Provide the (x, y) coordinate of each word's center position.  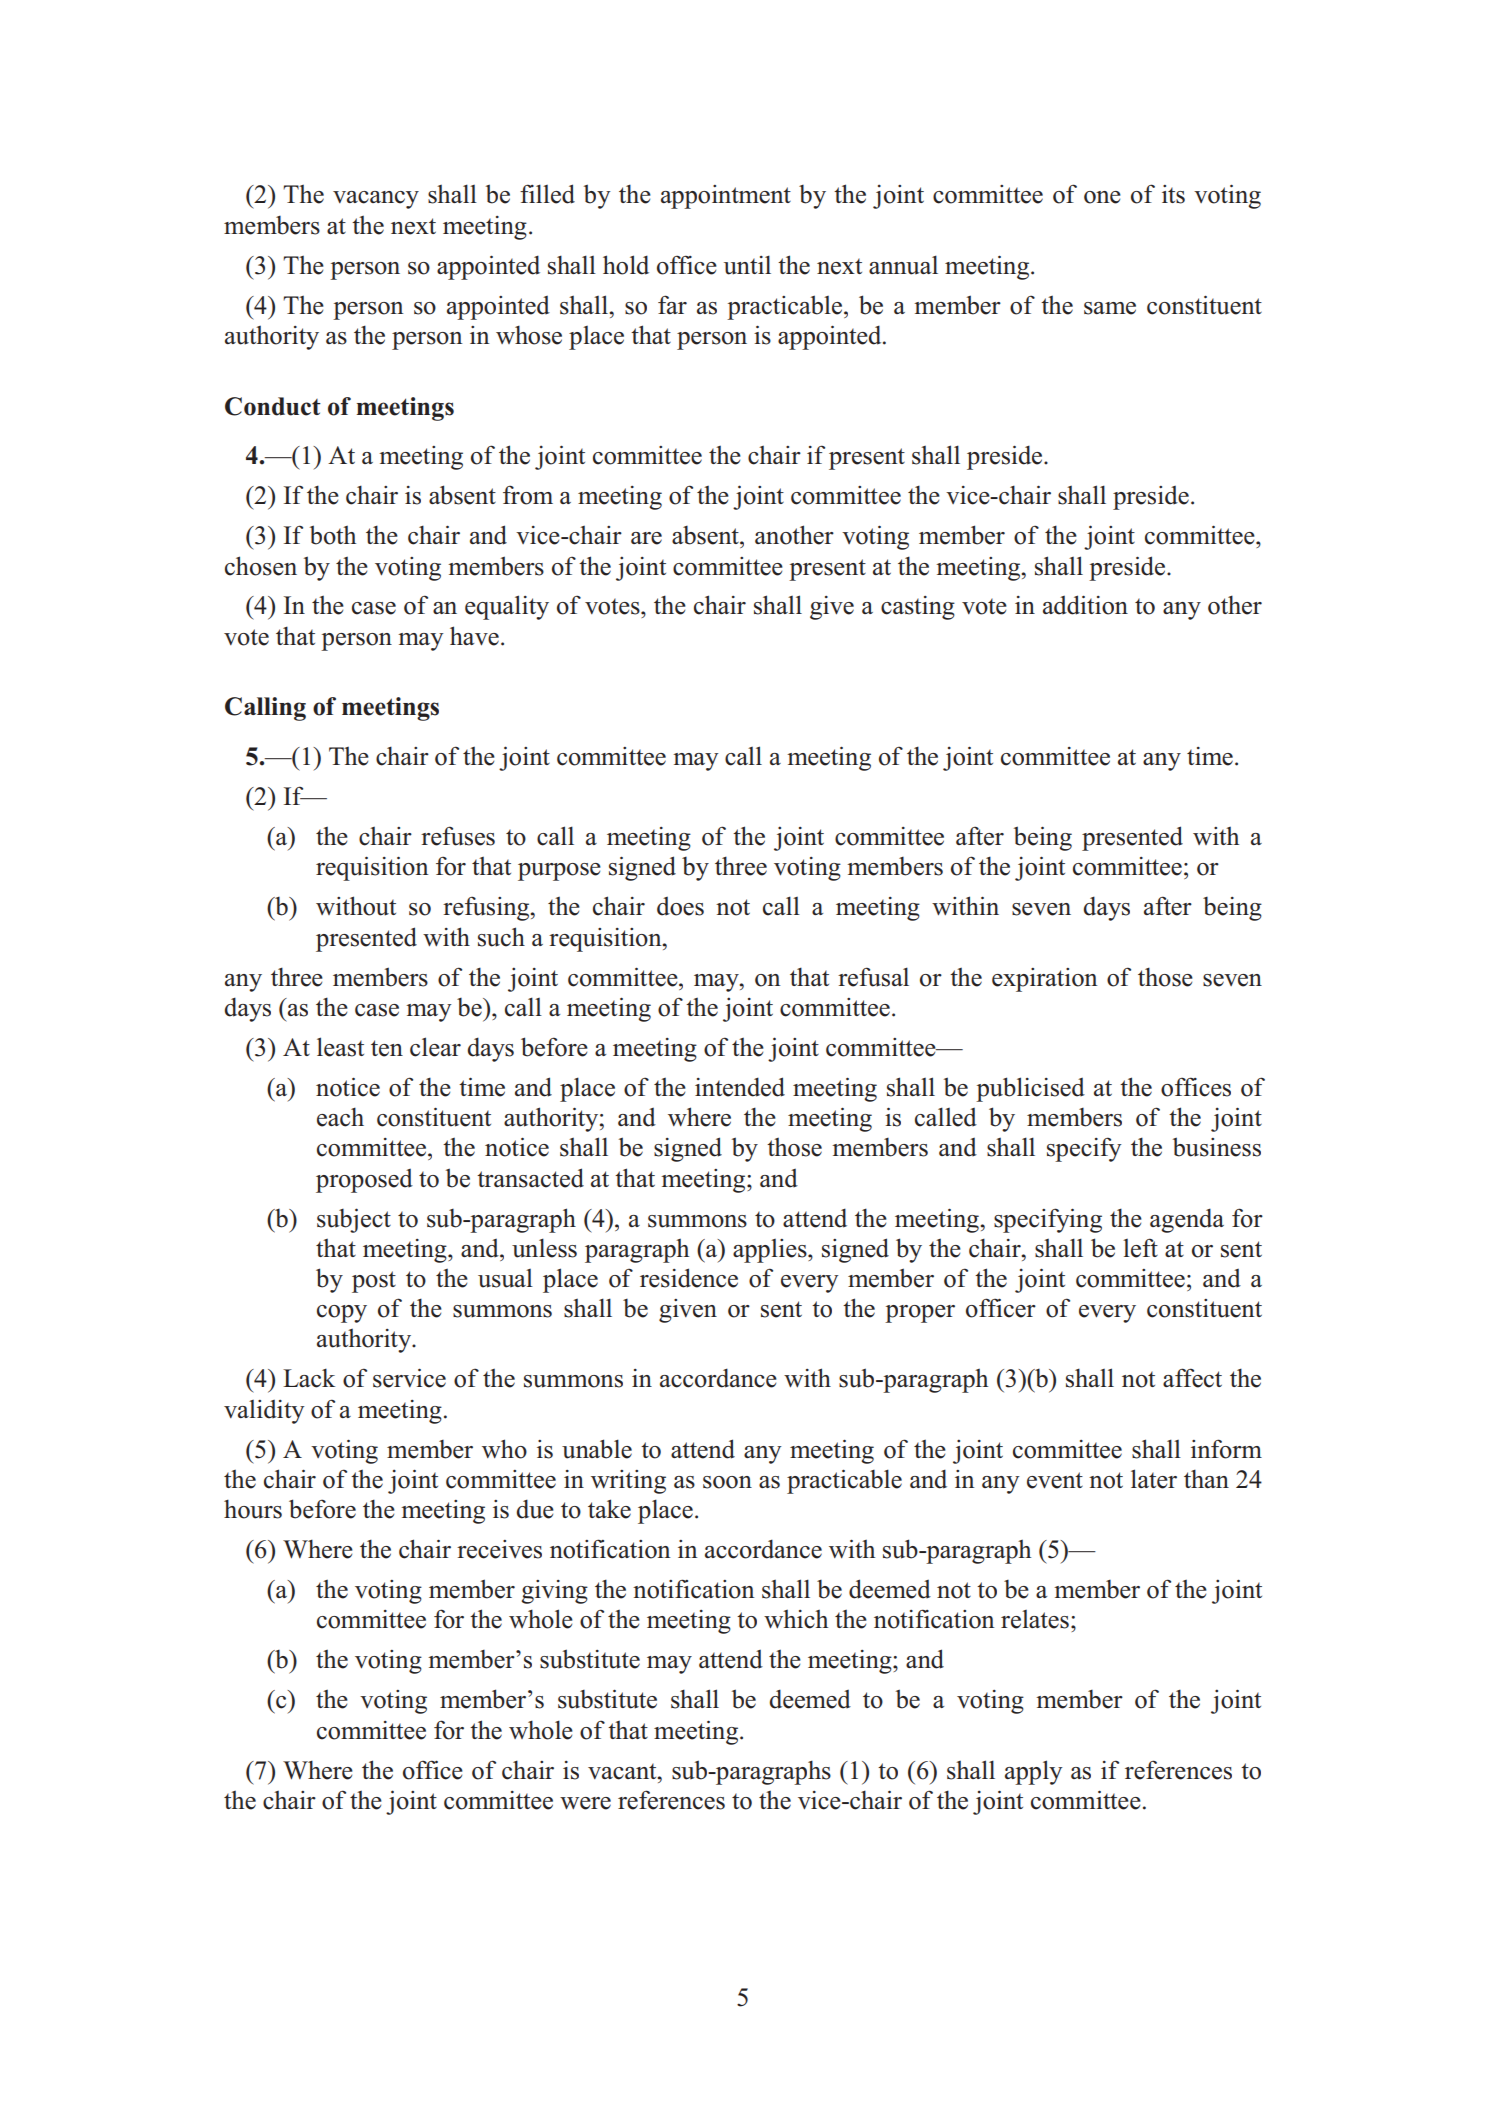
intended (740, 1087)
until (747, 265)
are (646, 538)
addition (1085, 605)
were (585, 1803)
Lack (309, 1378)
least (340, 1047)
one (1102, 197)
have (474, 636)
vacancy (376, 200)
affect (1192, 1378)
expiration (1044, 980)
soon (727, 1482)
